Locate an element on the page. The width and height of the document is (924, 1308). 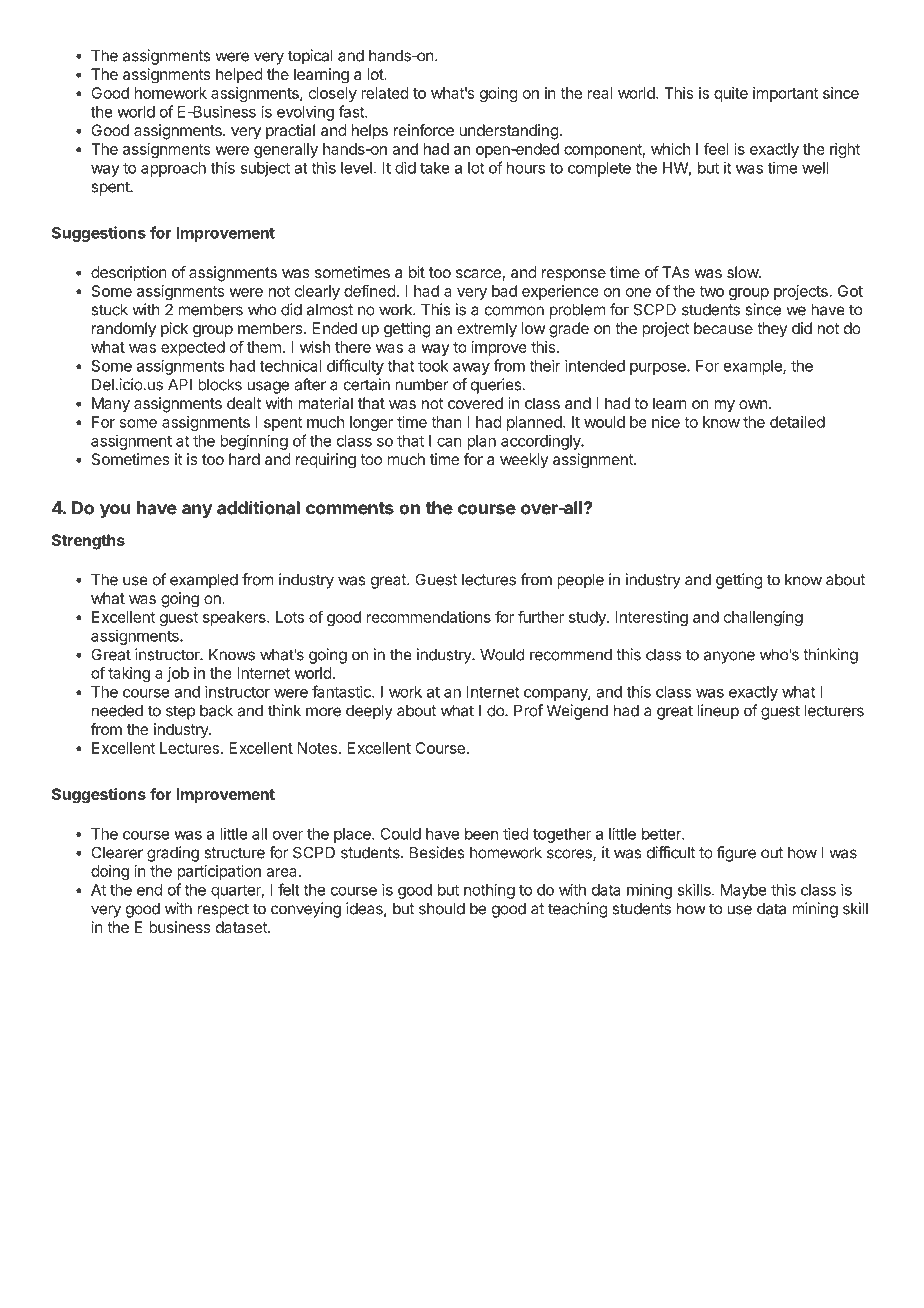
nothing is located at coordinates (489, 891).
